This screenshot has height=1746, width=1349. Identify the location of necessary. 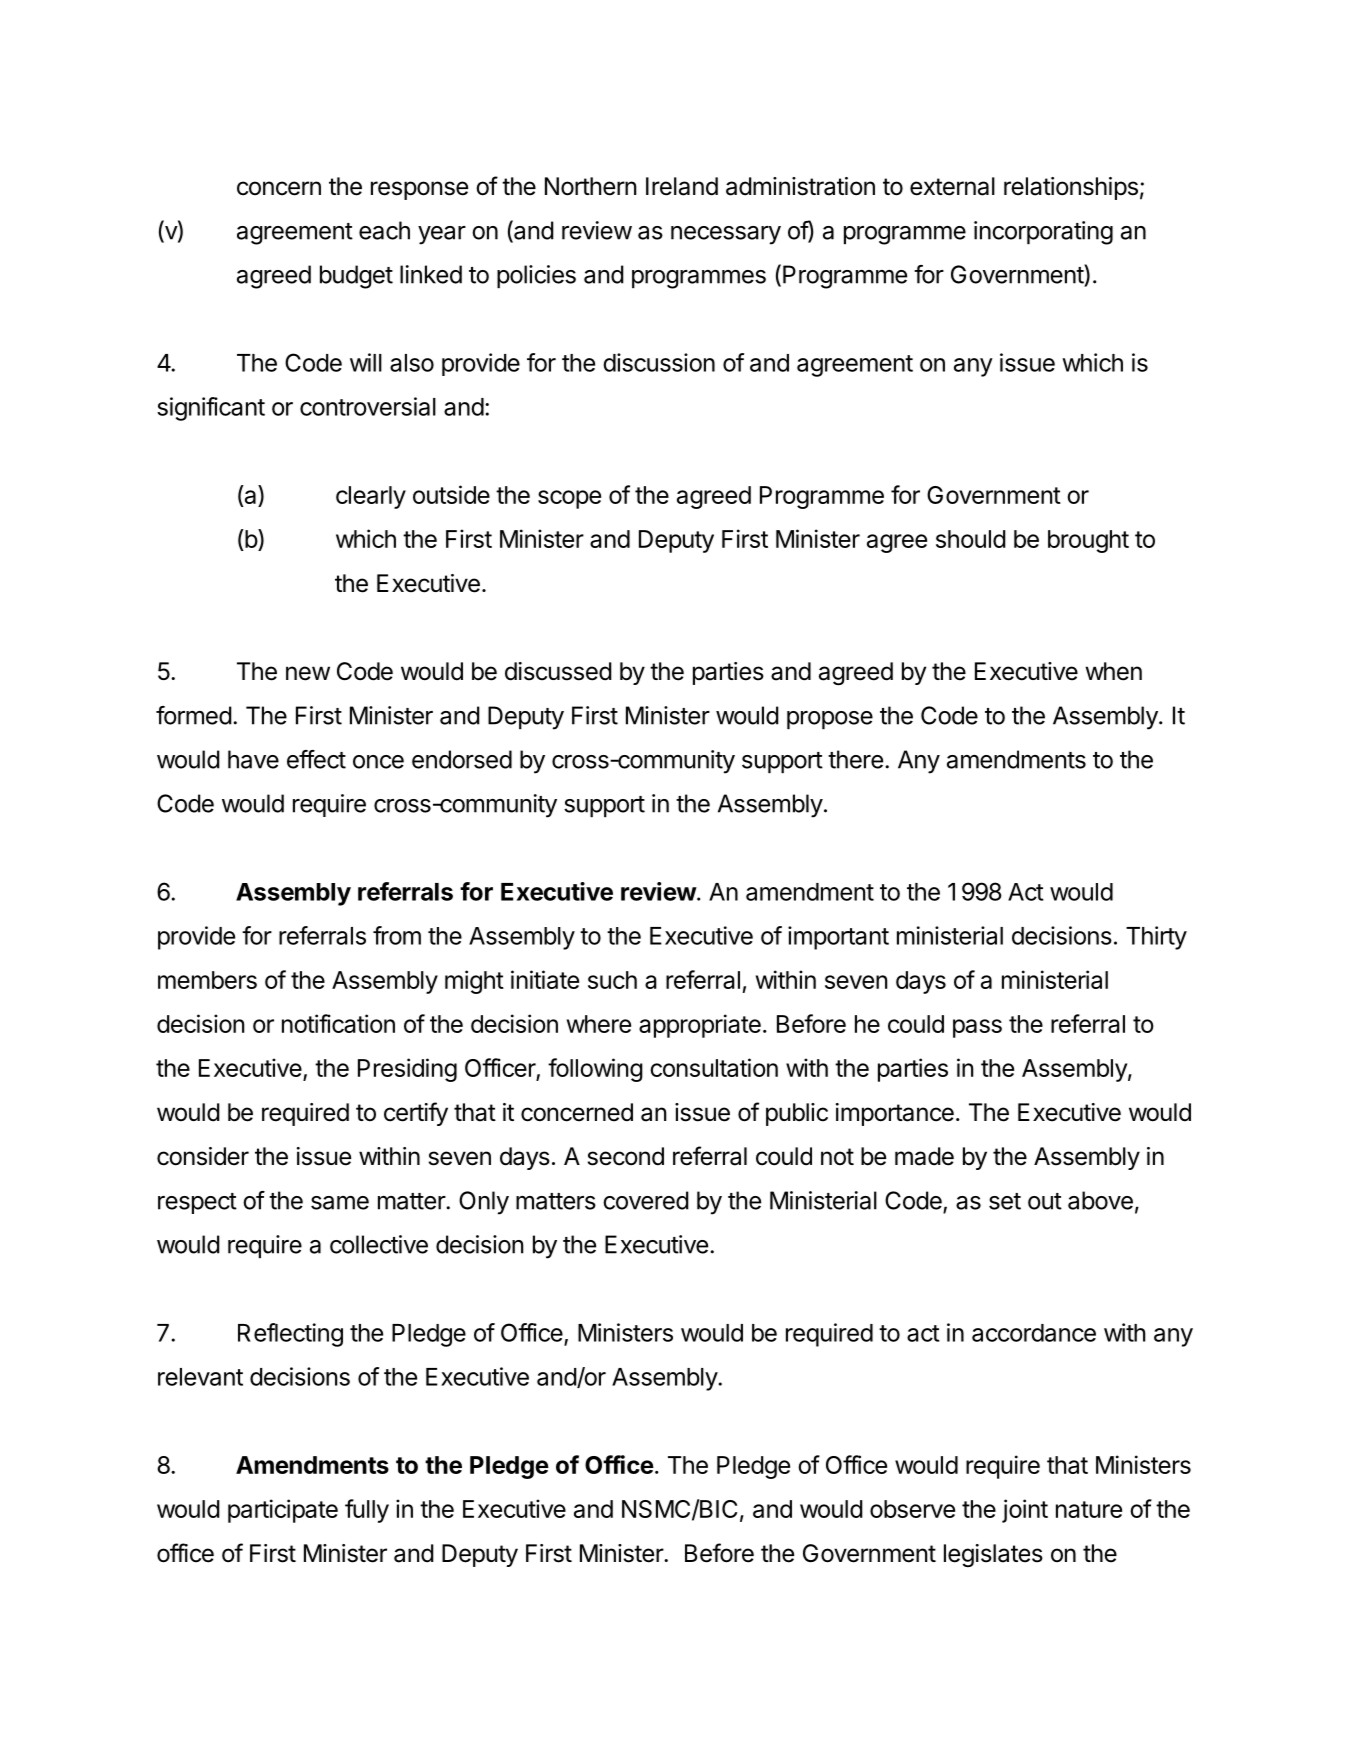
(726, 235).
